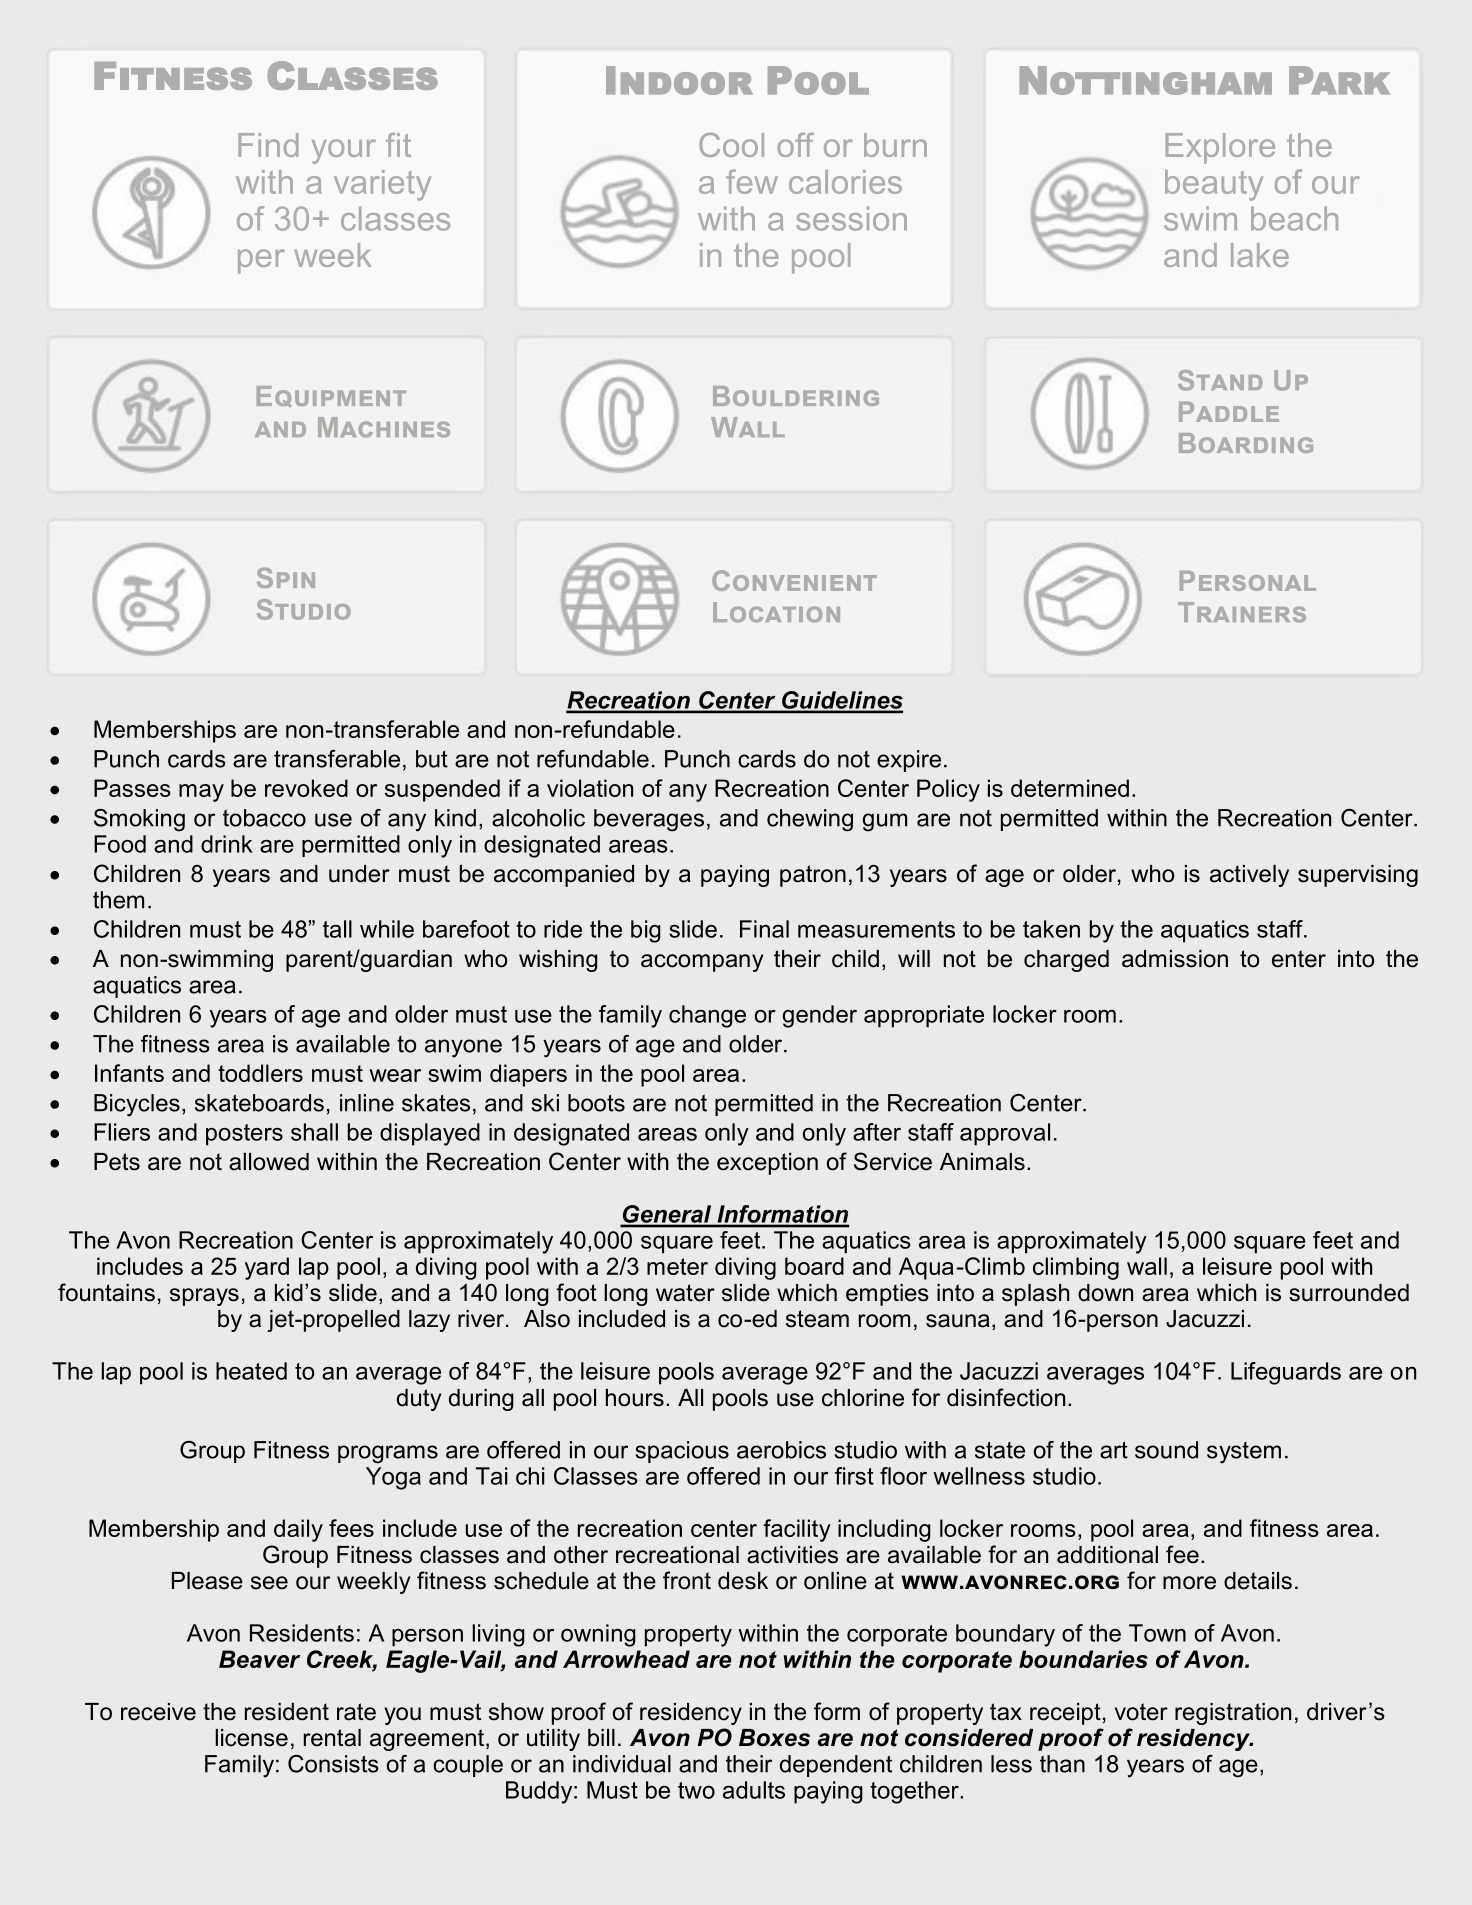 Image resolution: width=1472 pixels, height=1905 pixels. What do you see at coordinates (1175, 959) in the image?
I see `admission` at bounding box center [1175, 959].
